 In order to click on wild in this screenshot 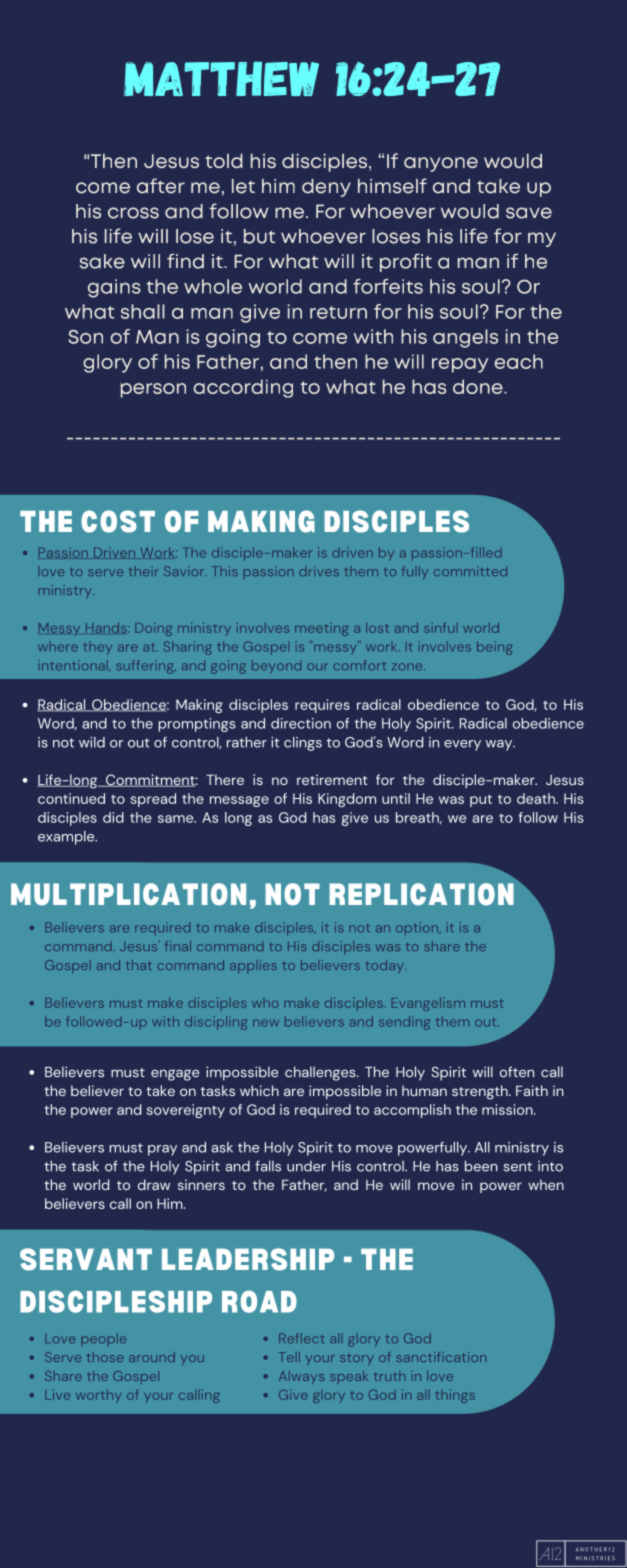, I will do `click(92, 742)`.
